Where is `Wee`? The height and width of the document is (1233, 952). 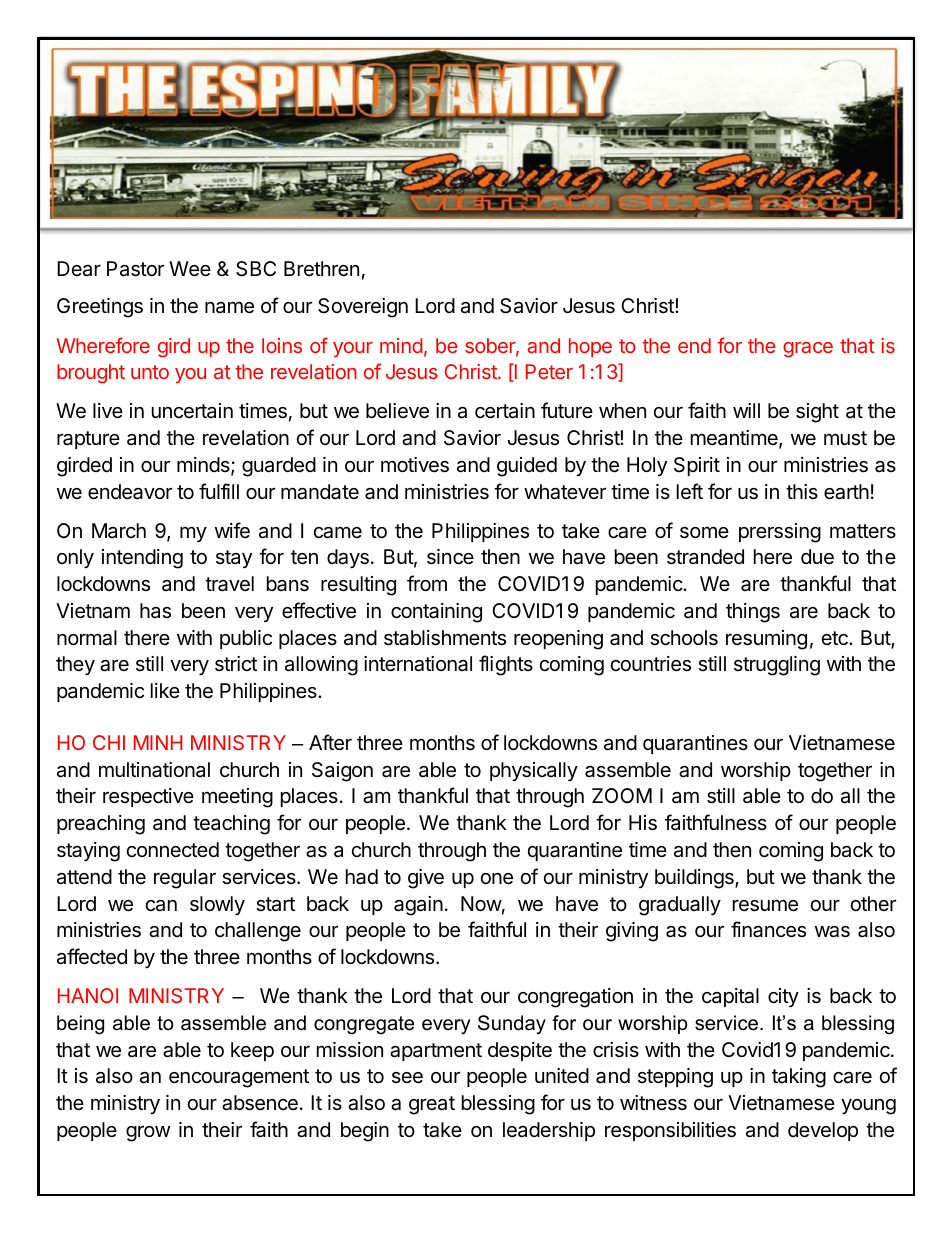 Wee is located at coordinates (190, 269).
